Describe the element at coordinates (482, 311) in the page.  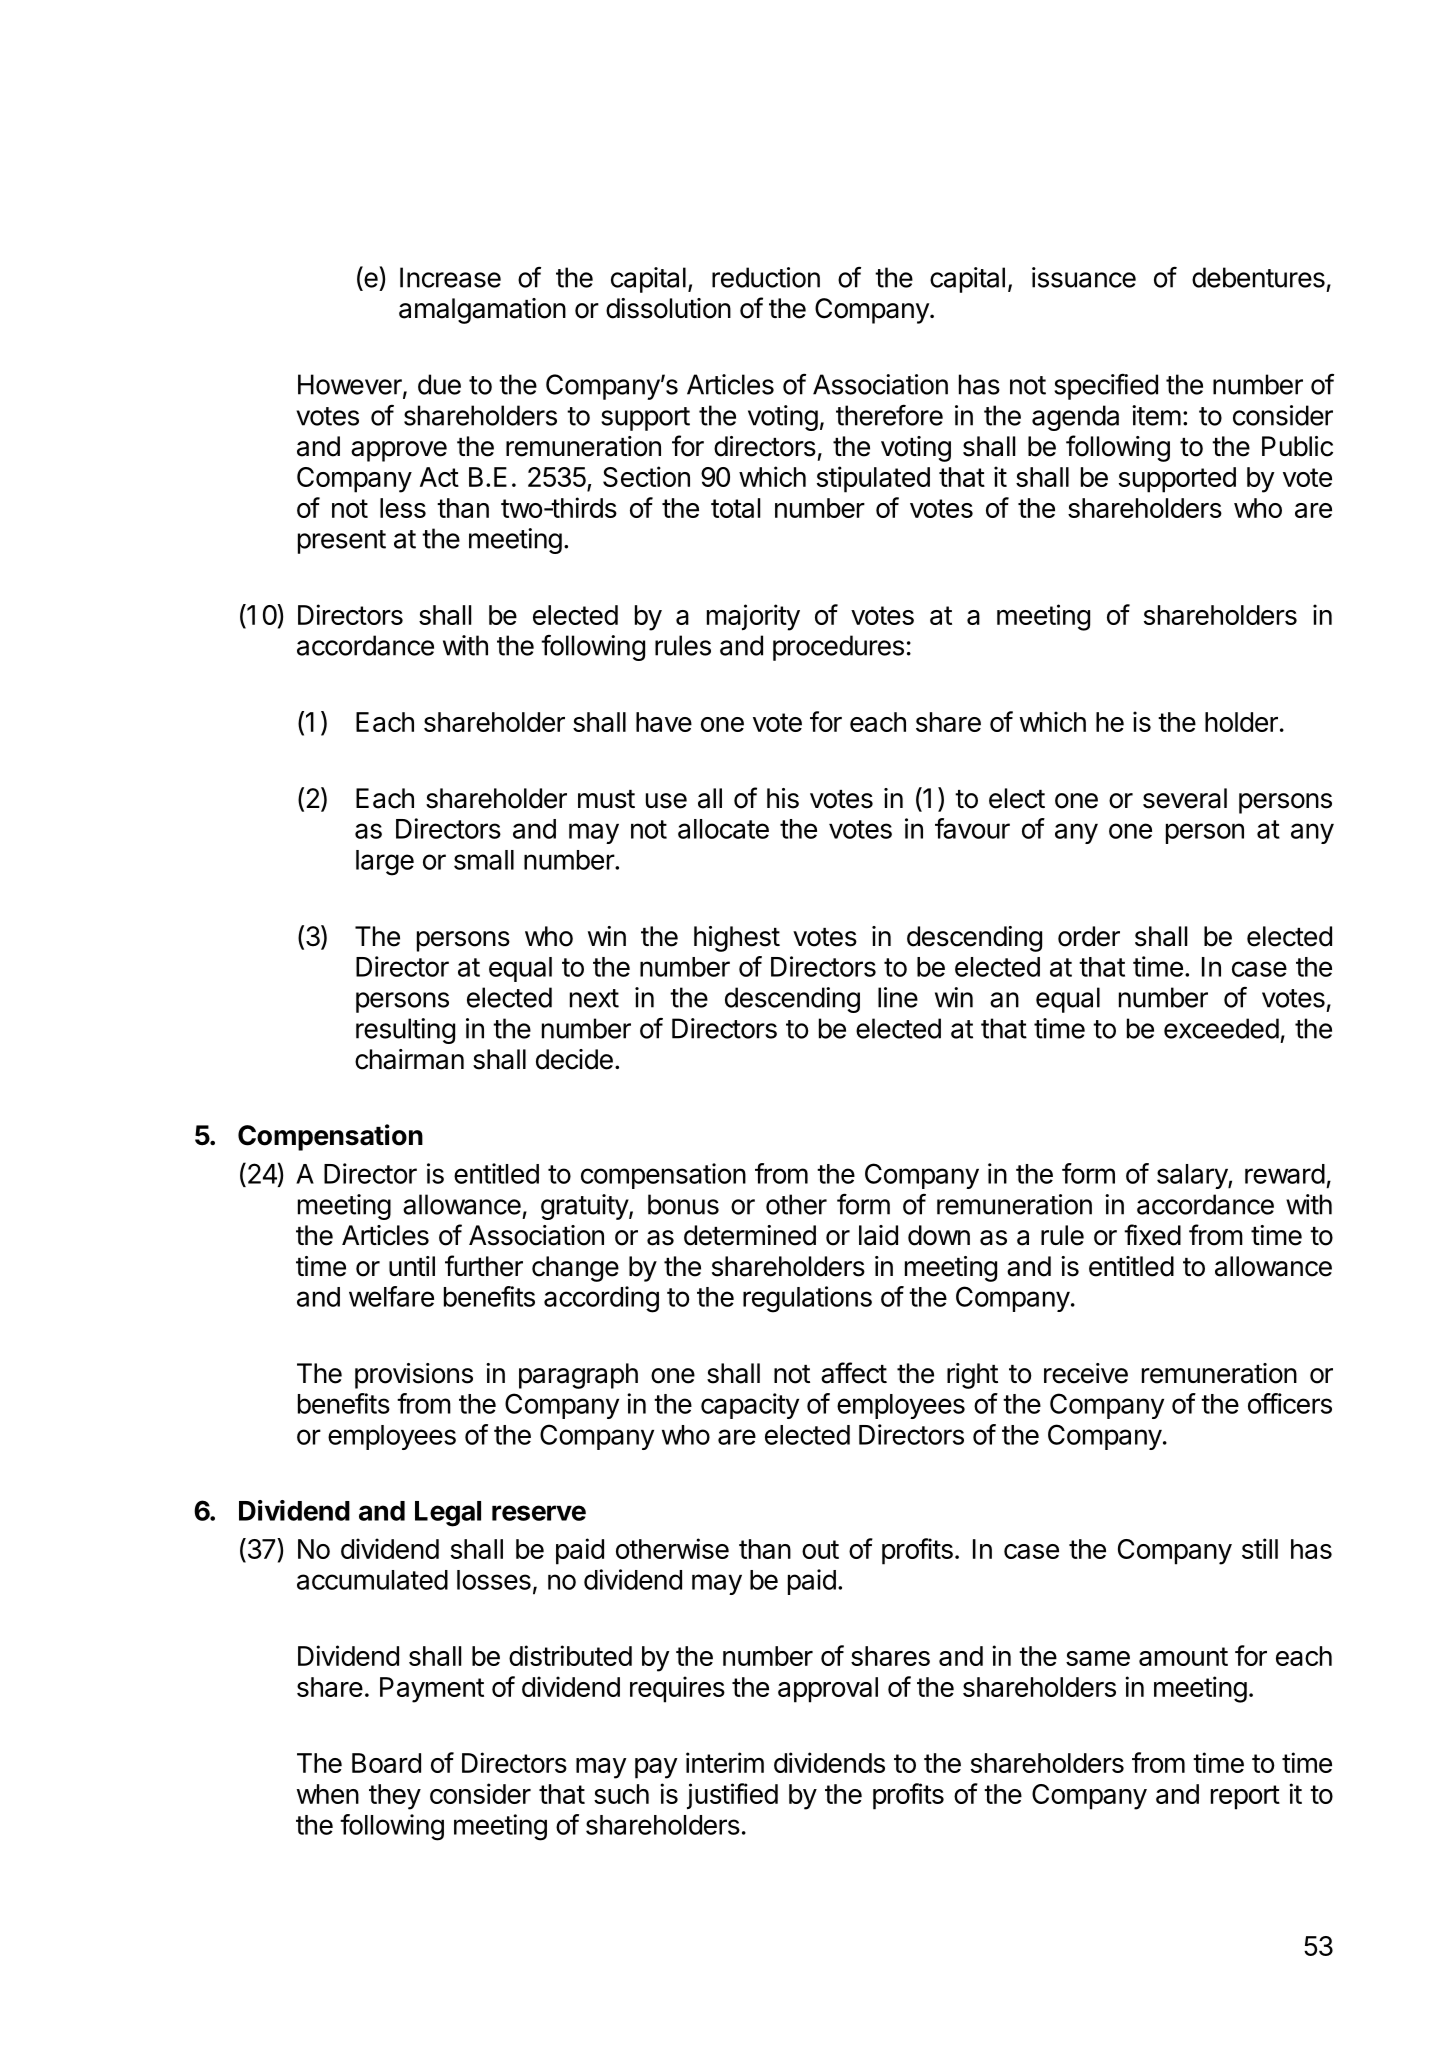
I see `amalgamation` at that location.
